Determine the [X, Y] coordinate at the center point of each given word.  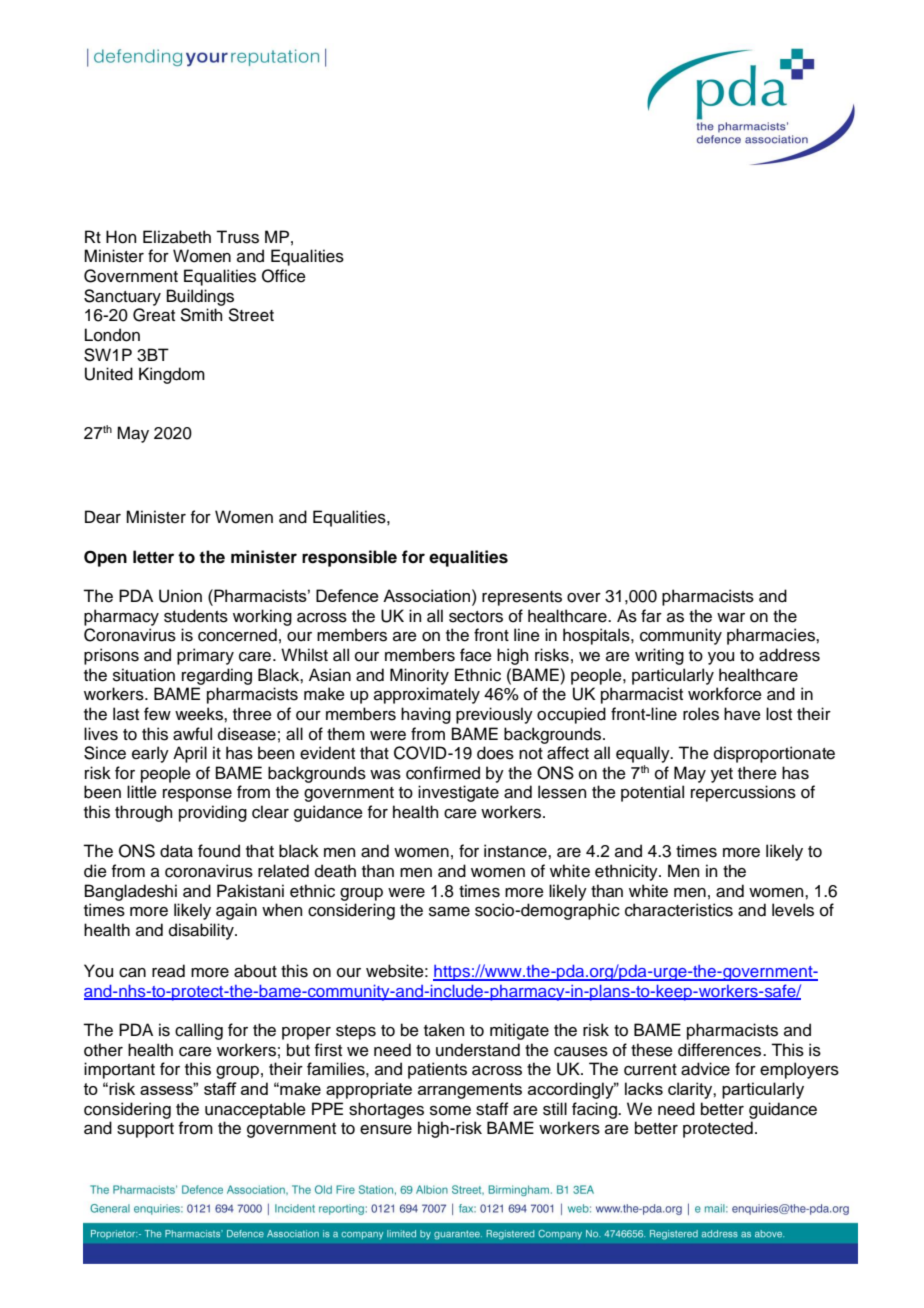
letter [153, 557]
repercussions [743, 793]
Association [428, 595]
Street [251, 315]
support [145, 1130]
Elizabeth [177, 237]
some [450, 1111]
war [731, 618]
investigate [458, 793]
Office [284, 276]
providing [213, 813]
